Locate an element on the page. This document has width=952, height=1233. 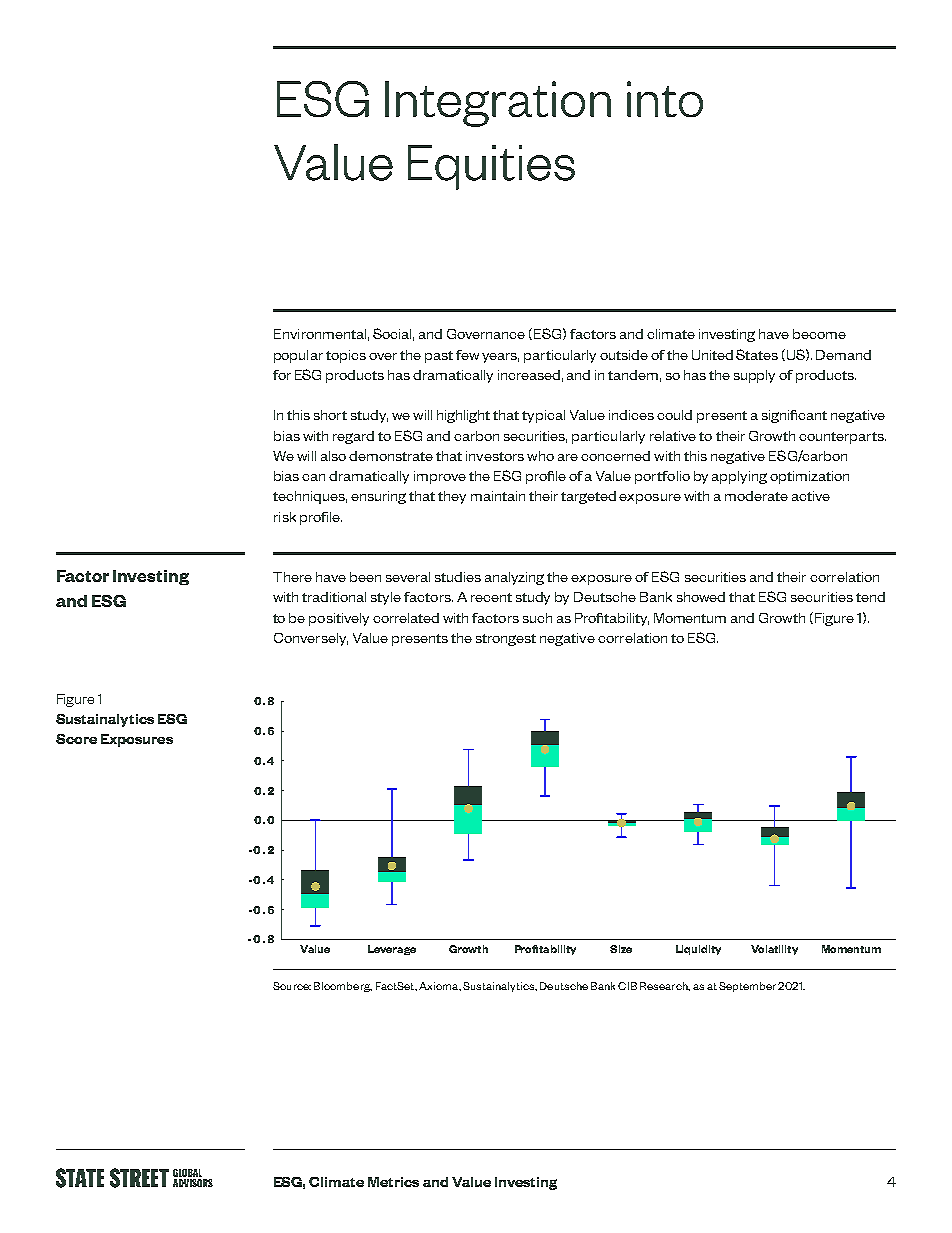
Metrics is located at coordinates (393, 1182).
